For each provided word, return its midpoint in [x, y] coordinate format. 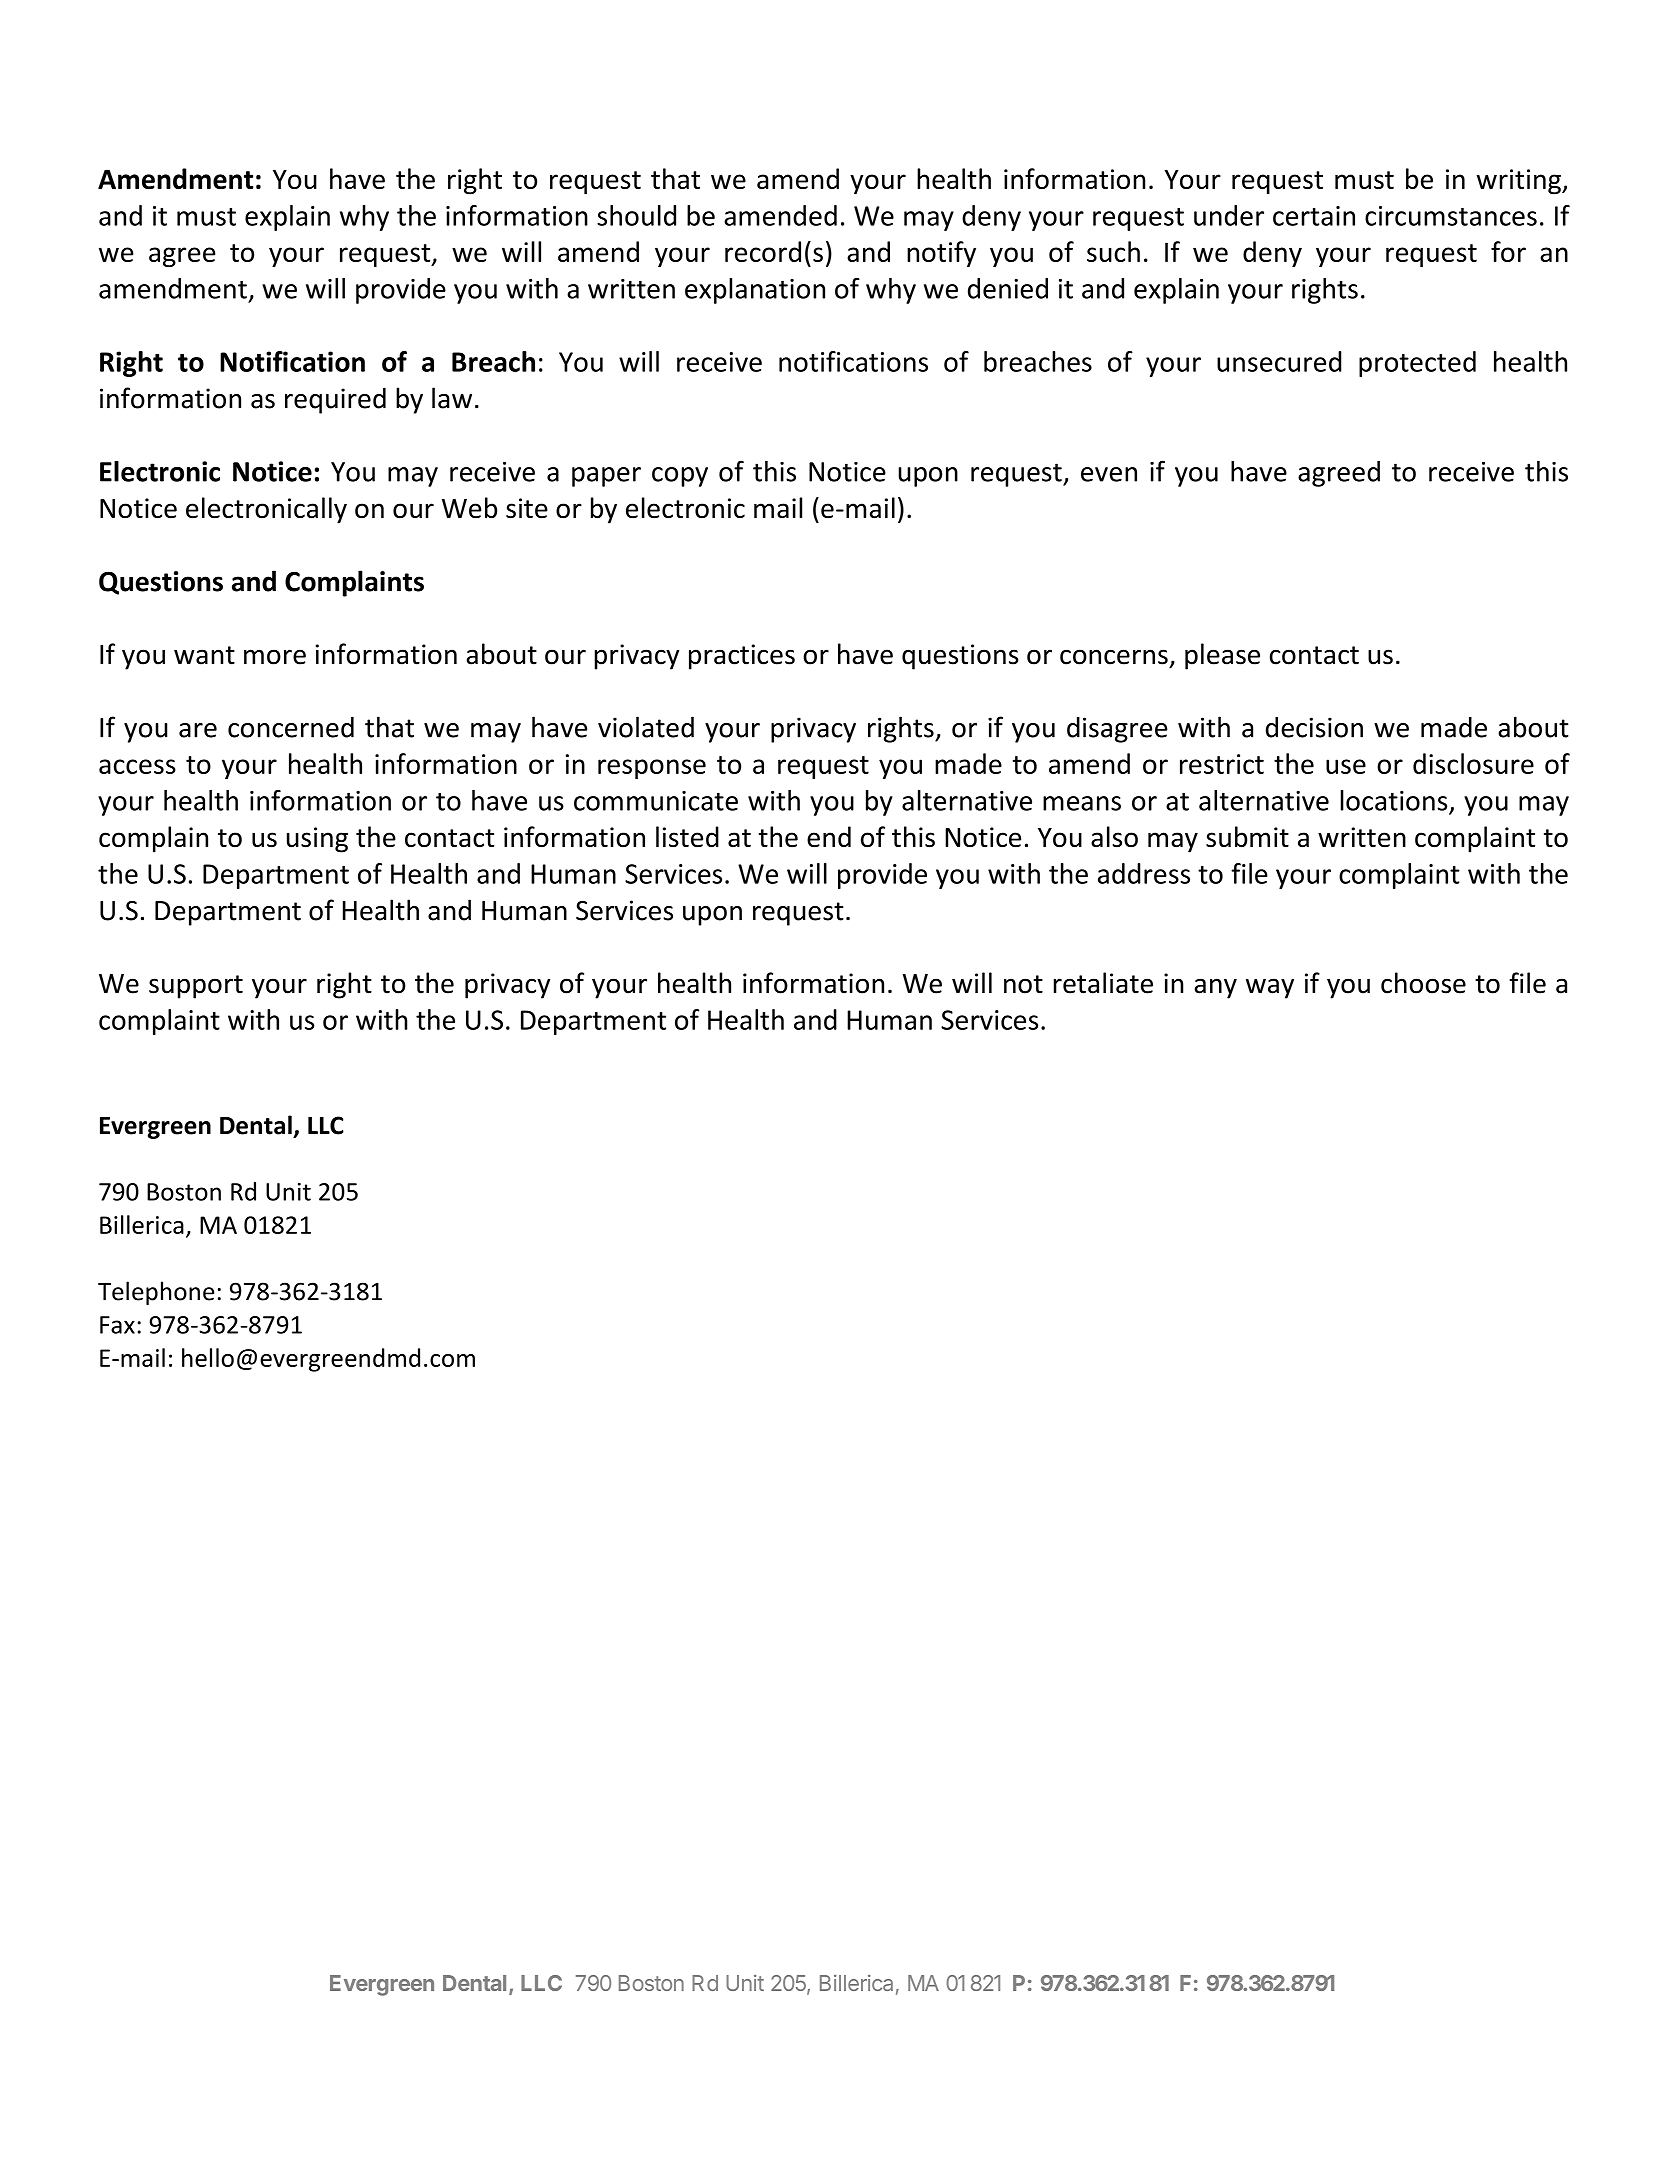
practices [742, 657]
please [1222, 656]
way [1270, 988]
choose [1423, 983]
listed [687, 837]
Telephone [156, 1293]
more [275, 657]
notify [941, 254]
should [636, 215]
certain [1314, 216]
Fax [117, 1325]
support [196, 987]
